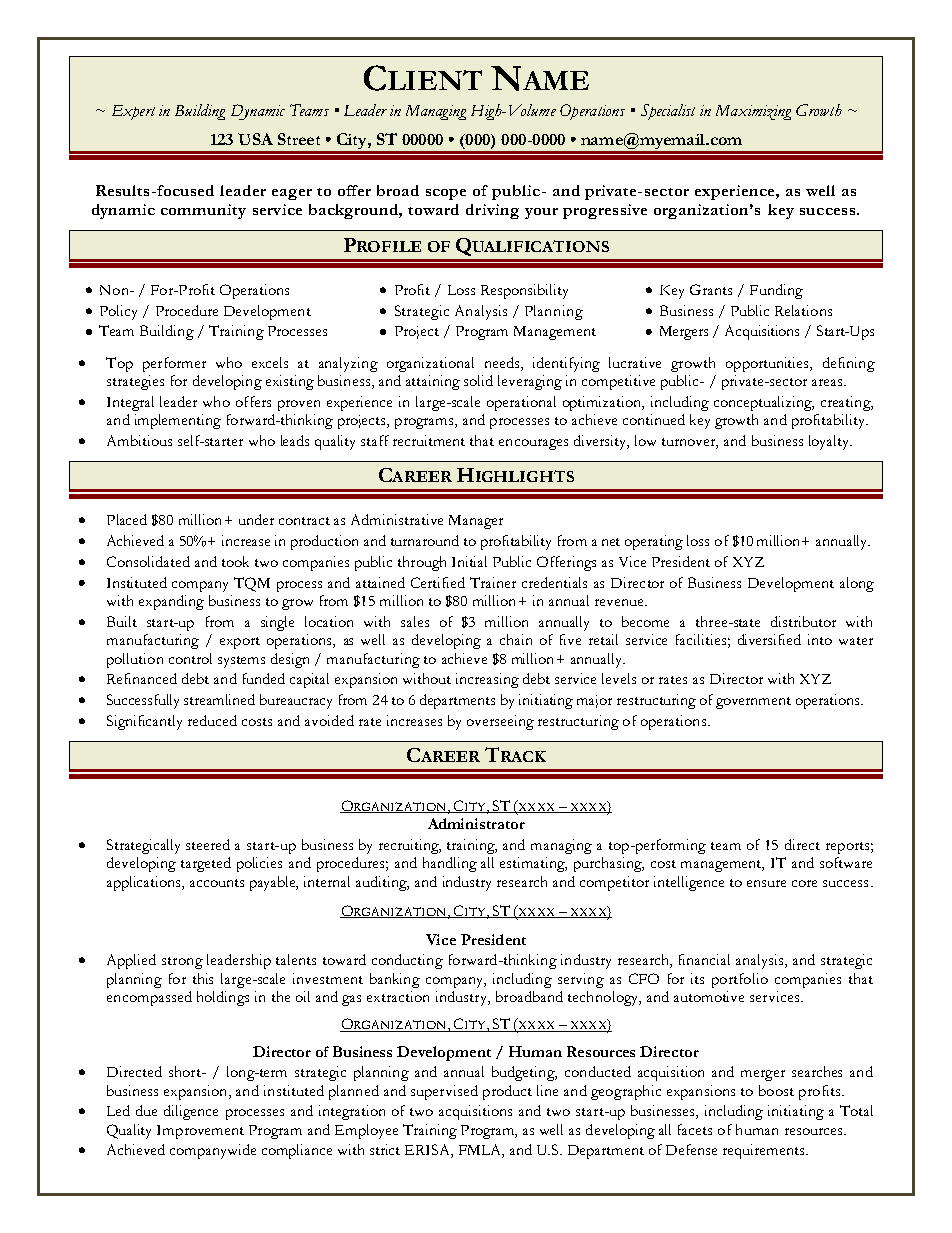 The width and height of the image is (952, 1233). What do you see at coordinates (208, 844) in the image?
I see `steered` at bounding box center [208, 844].
